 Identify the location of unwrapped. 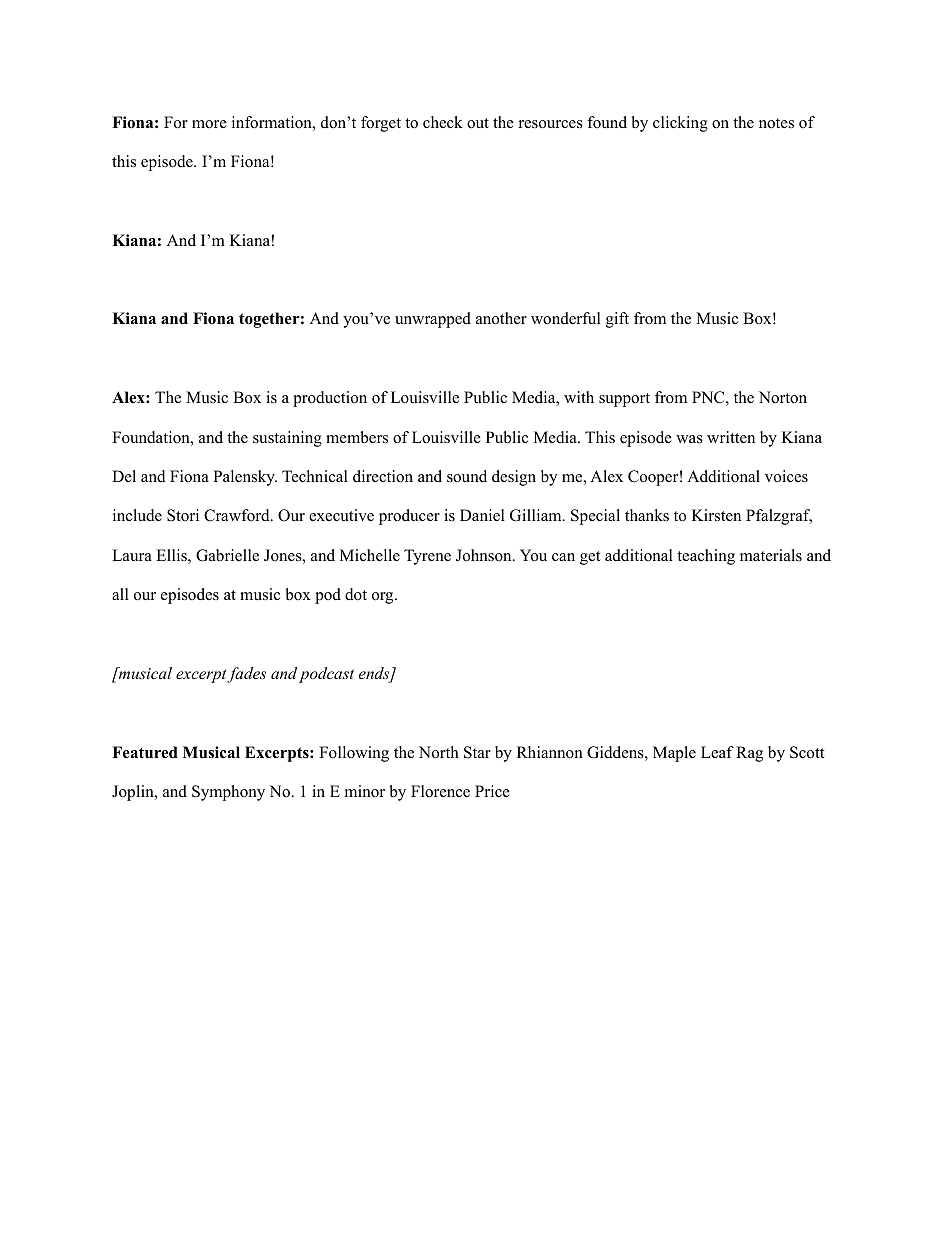
(433, 320).
